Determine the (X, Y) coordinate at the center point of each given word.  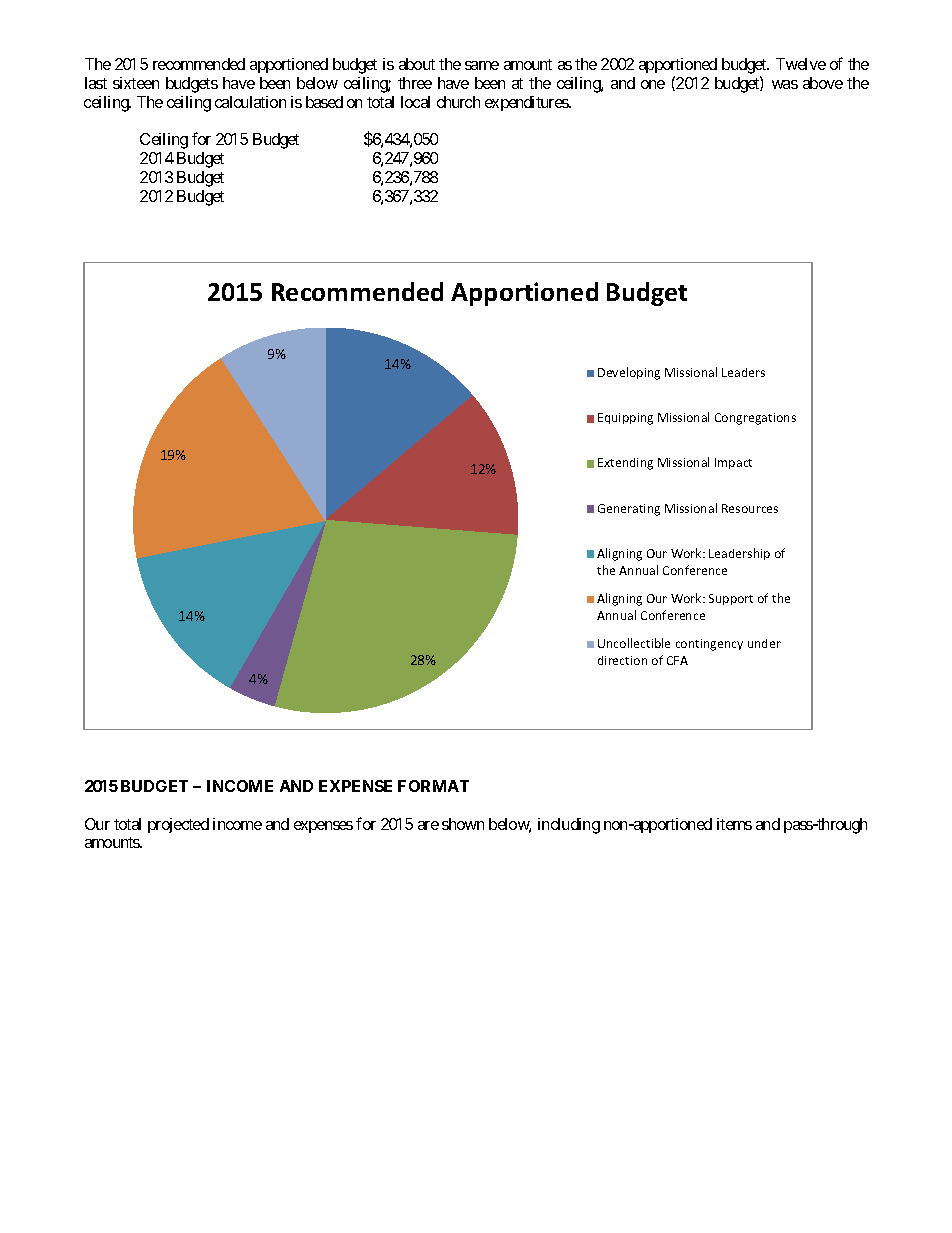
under (764, 643)
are (428, 825)
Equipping (625, 419)
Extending (625, 464)
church (458, 102)
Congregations (755, 419)
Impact (733, 463)
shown (463, 824)
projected (178, 825)
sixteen (136, 83)
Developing (629, 373)
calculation (250, 102)
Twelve (801, 64)
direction (622, 660)
